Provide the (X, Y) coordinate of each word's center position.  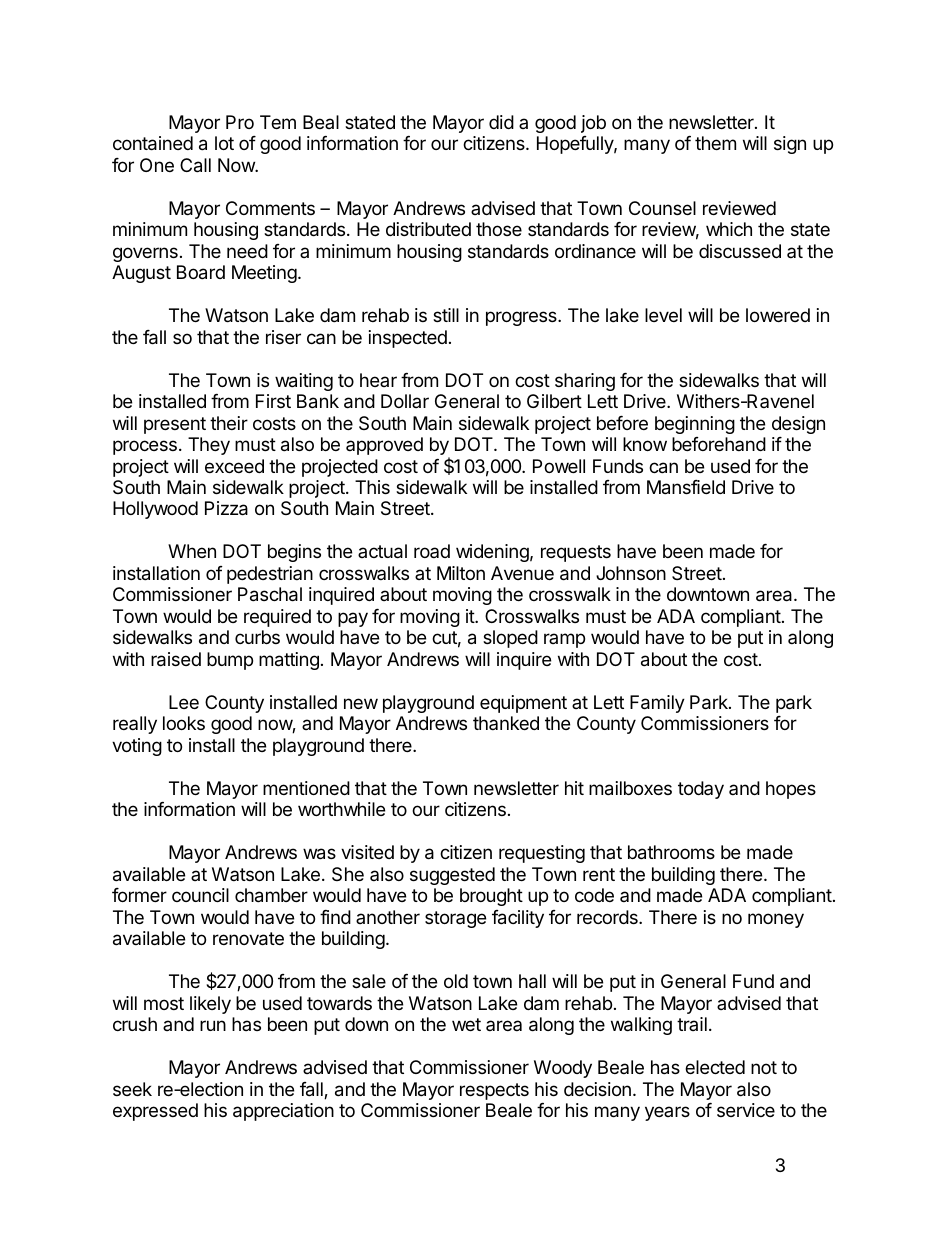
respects (494, 1091)
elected (715, 1067)
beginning (695, 425)
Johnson (631, 573)
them (715, 143)
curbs (257, 637)
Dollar (405, 401)
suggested (452, 876)
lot (224, 143)
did (501, 122)
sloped (510, 639)
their (229, 423)
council (200, 895)
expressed (155, 1112)
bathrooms (671, 852)
